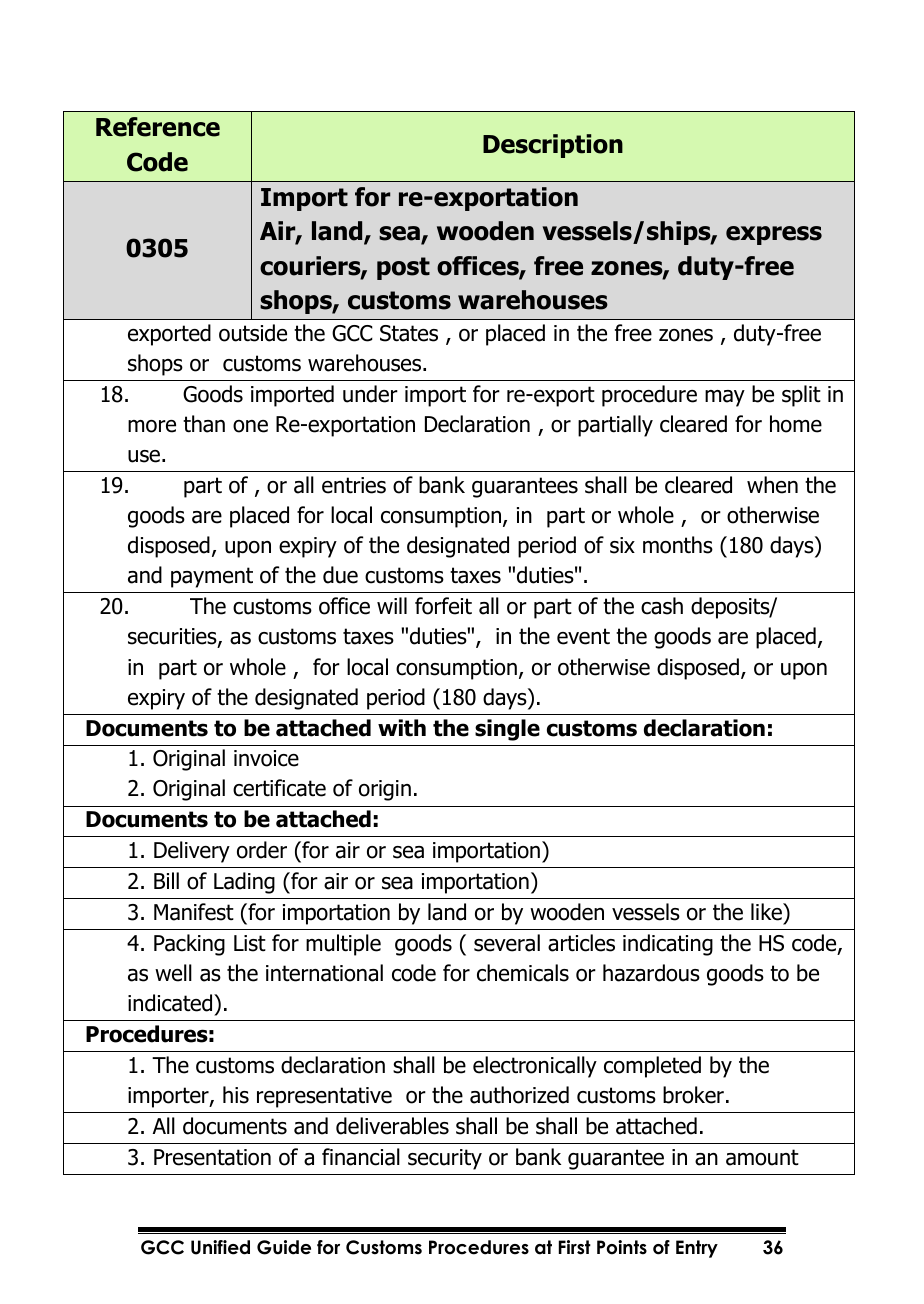  Describe the element at coordinates (662, 606) in the page. I see `cash` at that location.
